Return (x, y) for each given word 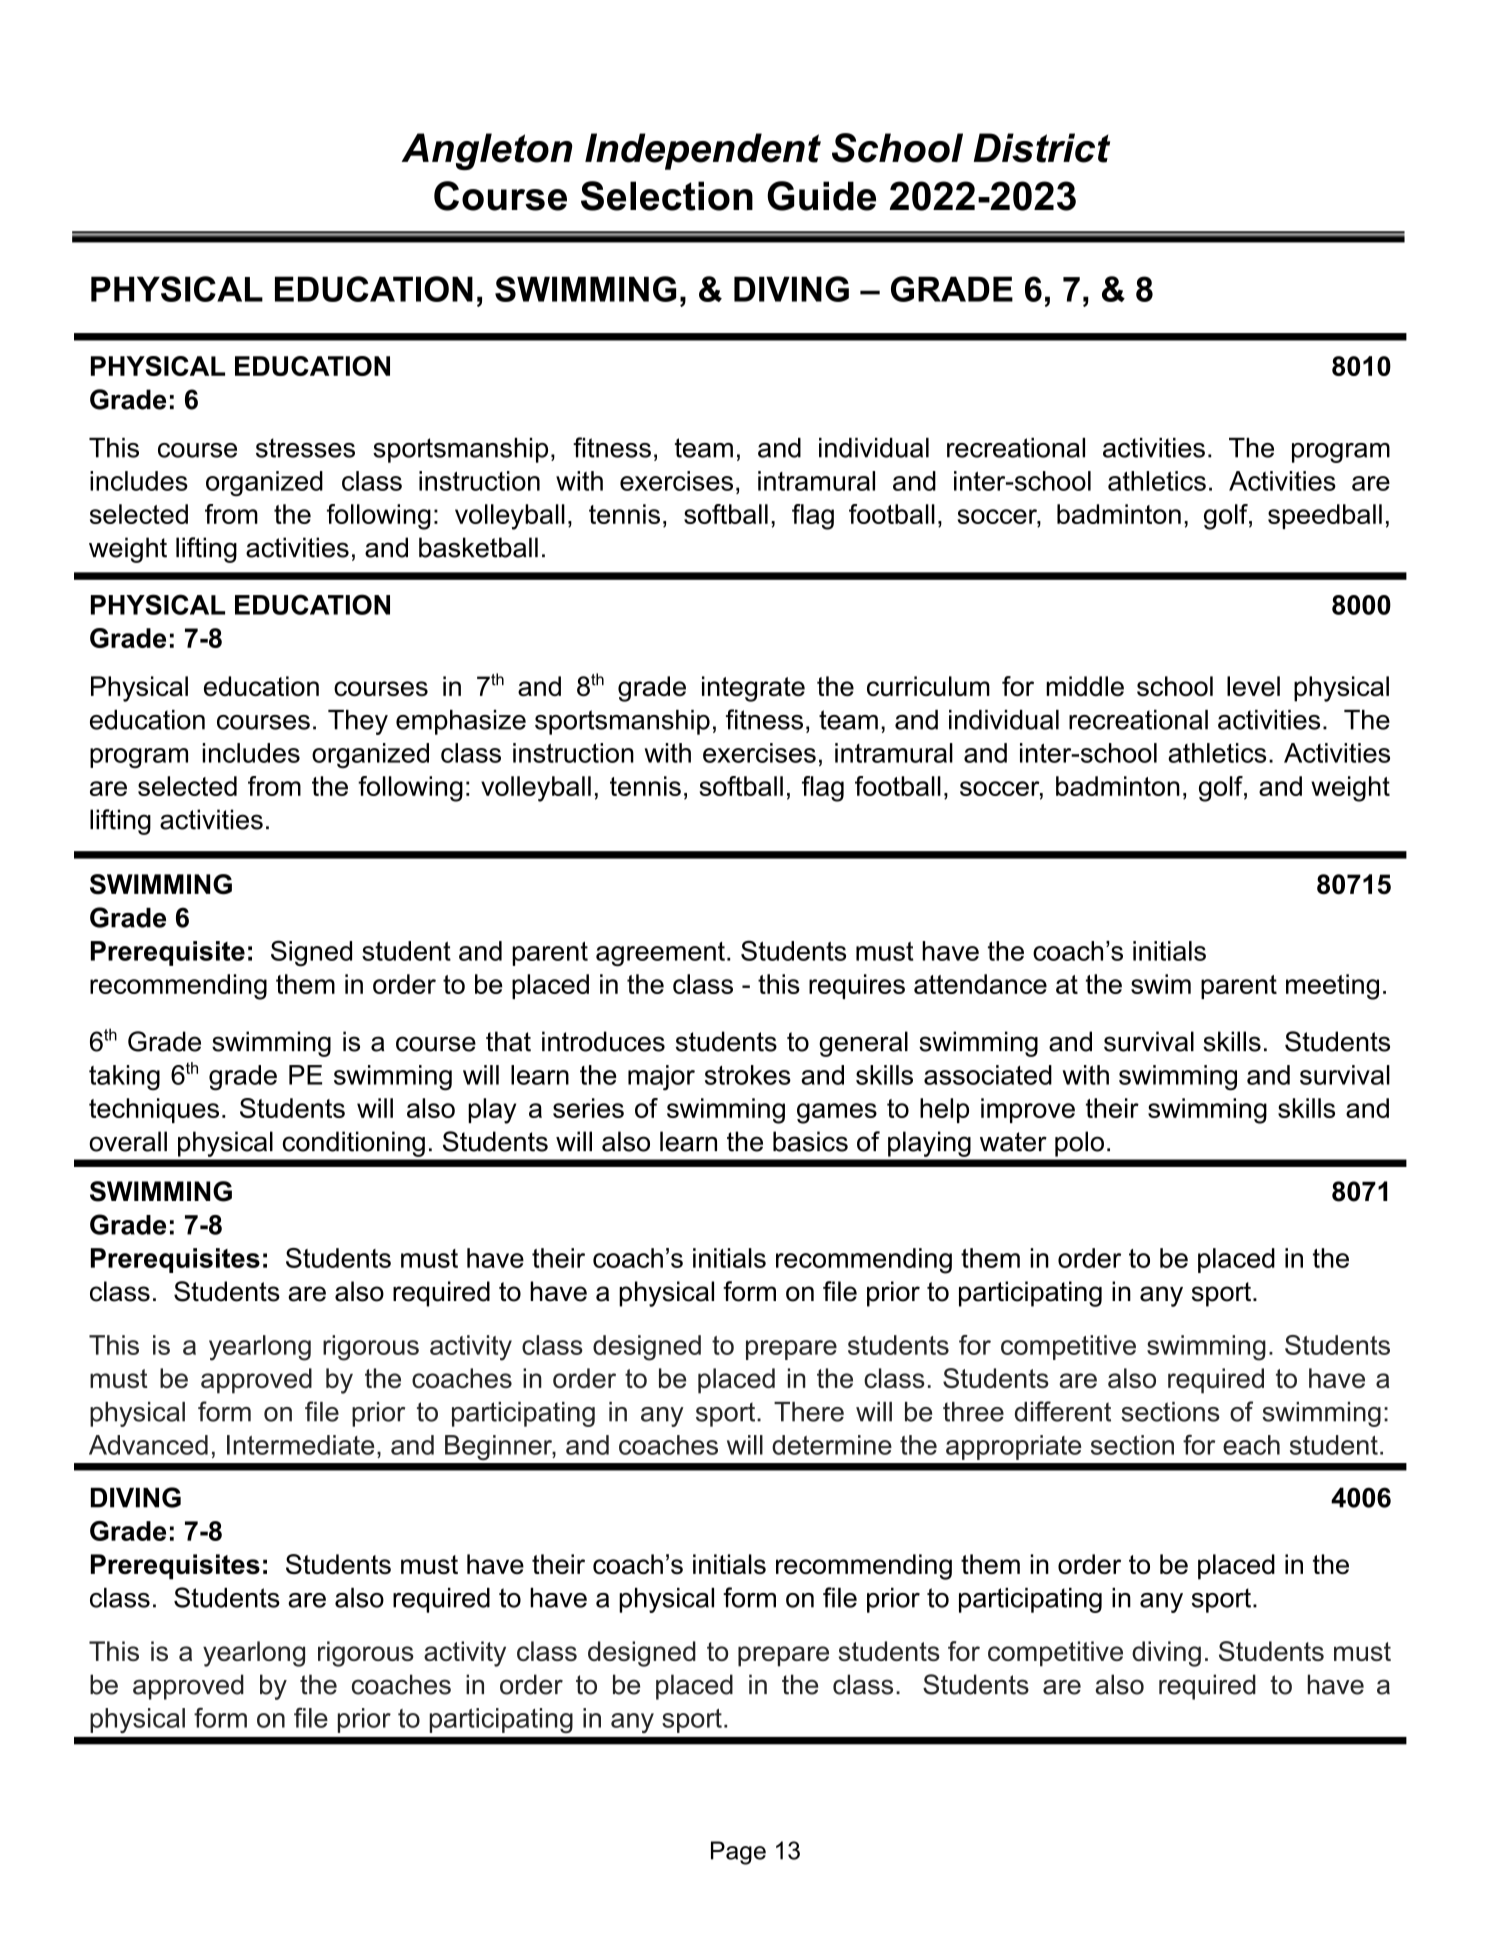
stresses (305, 448)
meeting (1332, 987)
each (1251, 1445)
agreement (660, 954)
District (1042, 148)
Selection (667, 196)
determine (832, 1445)
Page (738, 1853)
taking (124, 1077)
